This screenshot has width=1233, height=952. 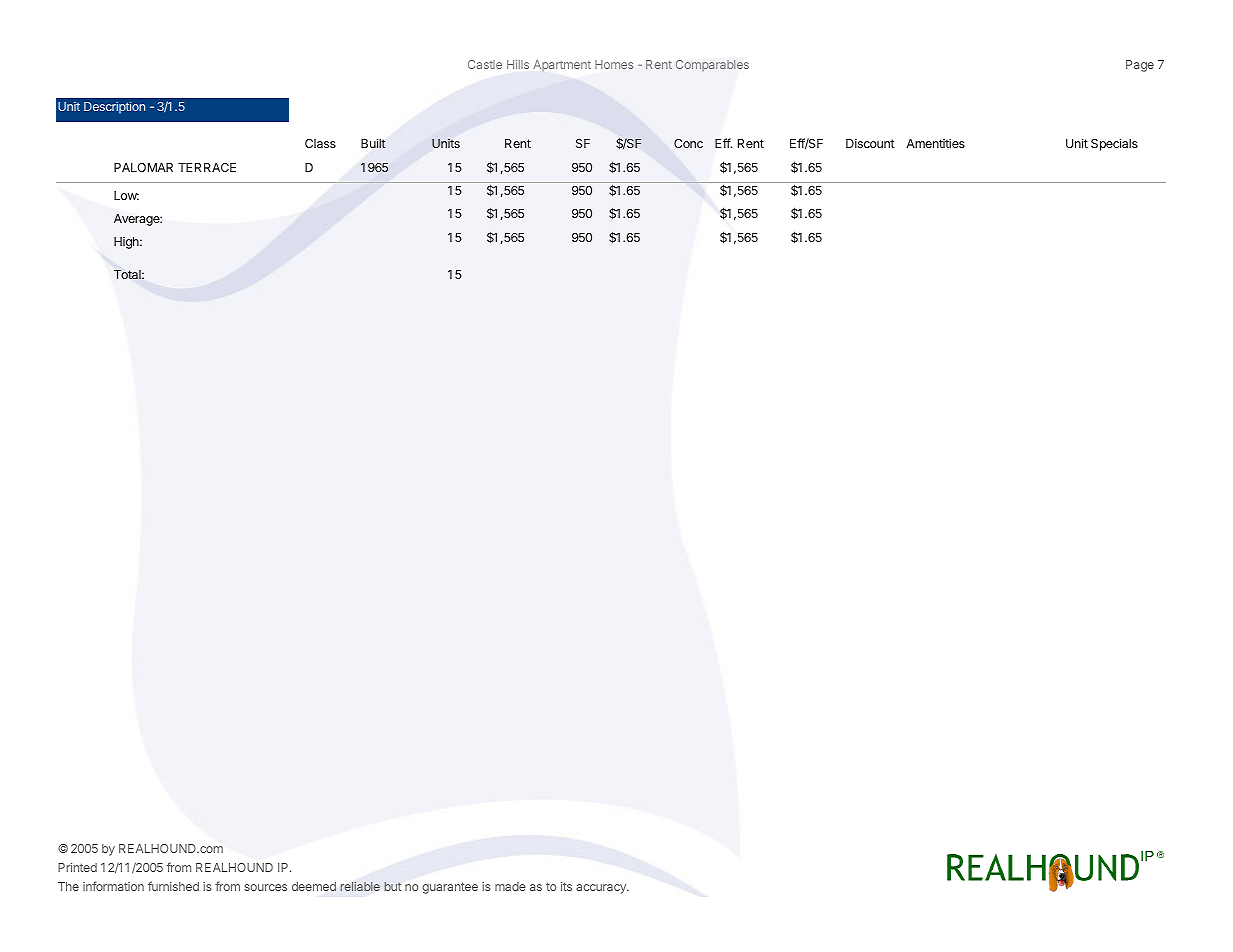 I want to click on Conc, so click(x=688, y=143).
